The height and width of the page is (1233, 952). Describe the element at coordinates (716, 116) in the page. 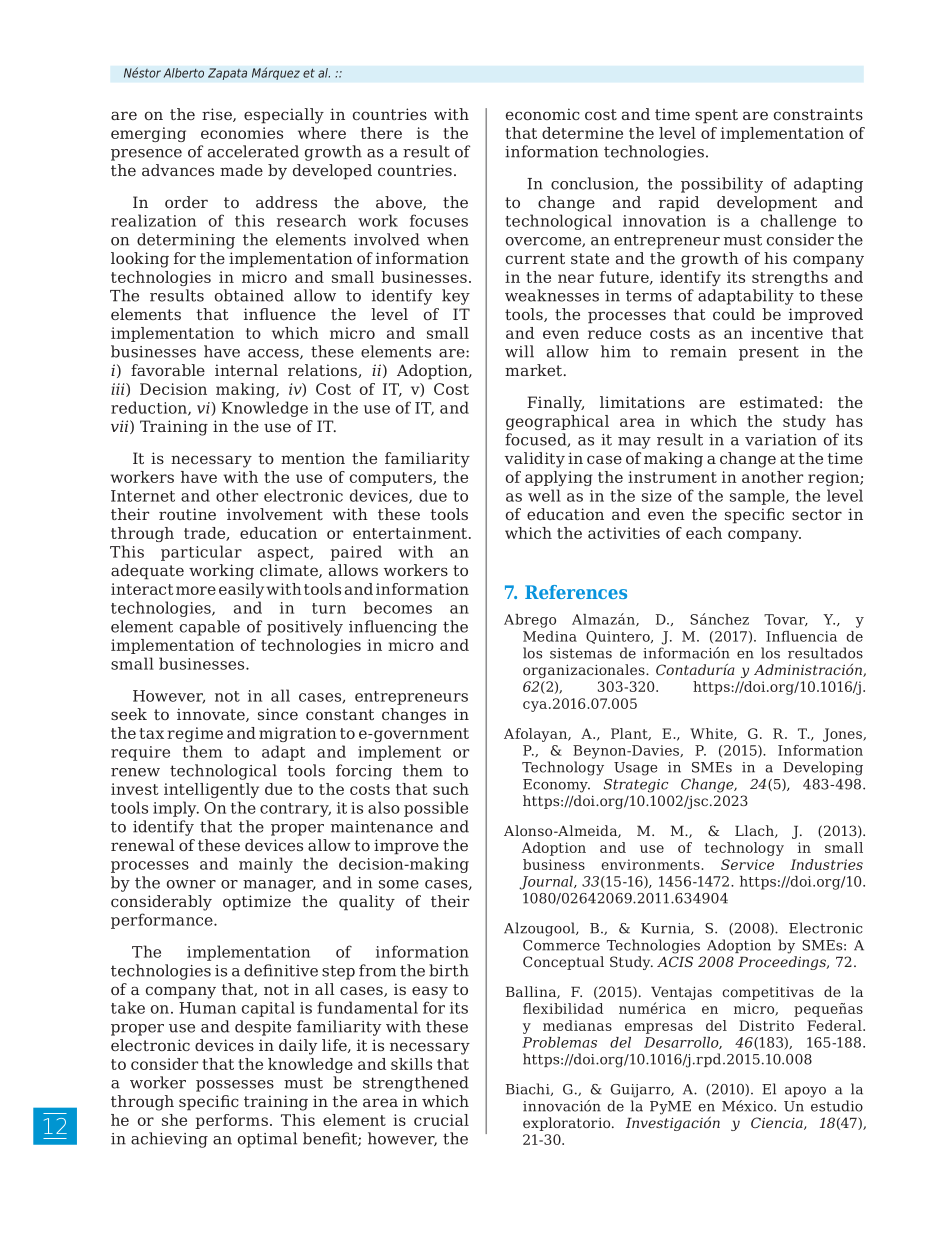

I see `spent` at that location.
